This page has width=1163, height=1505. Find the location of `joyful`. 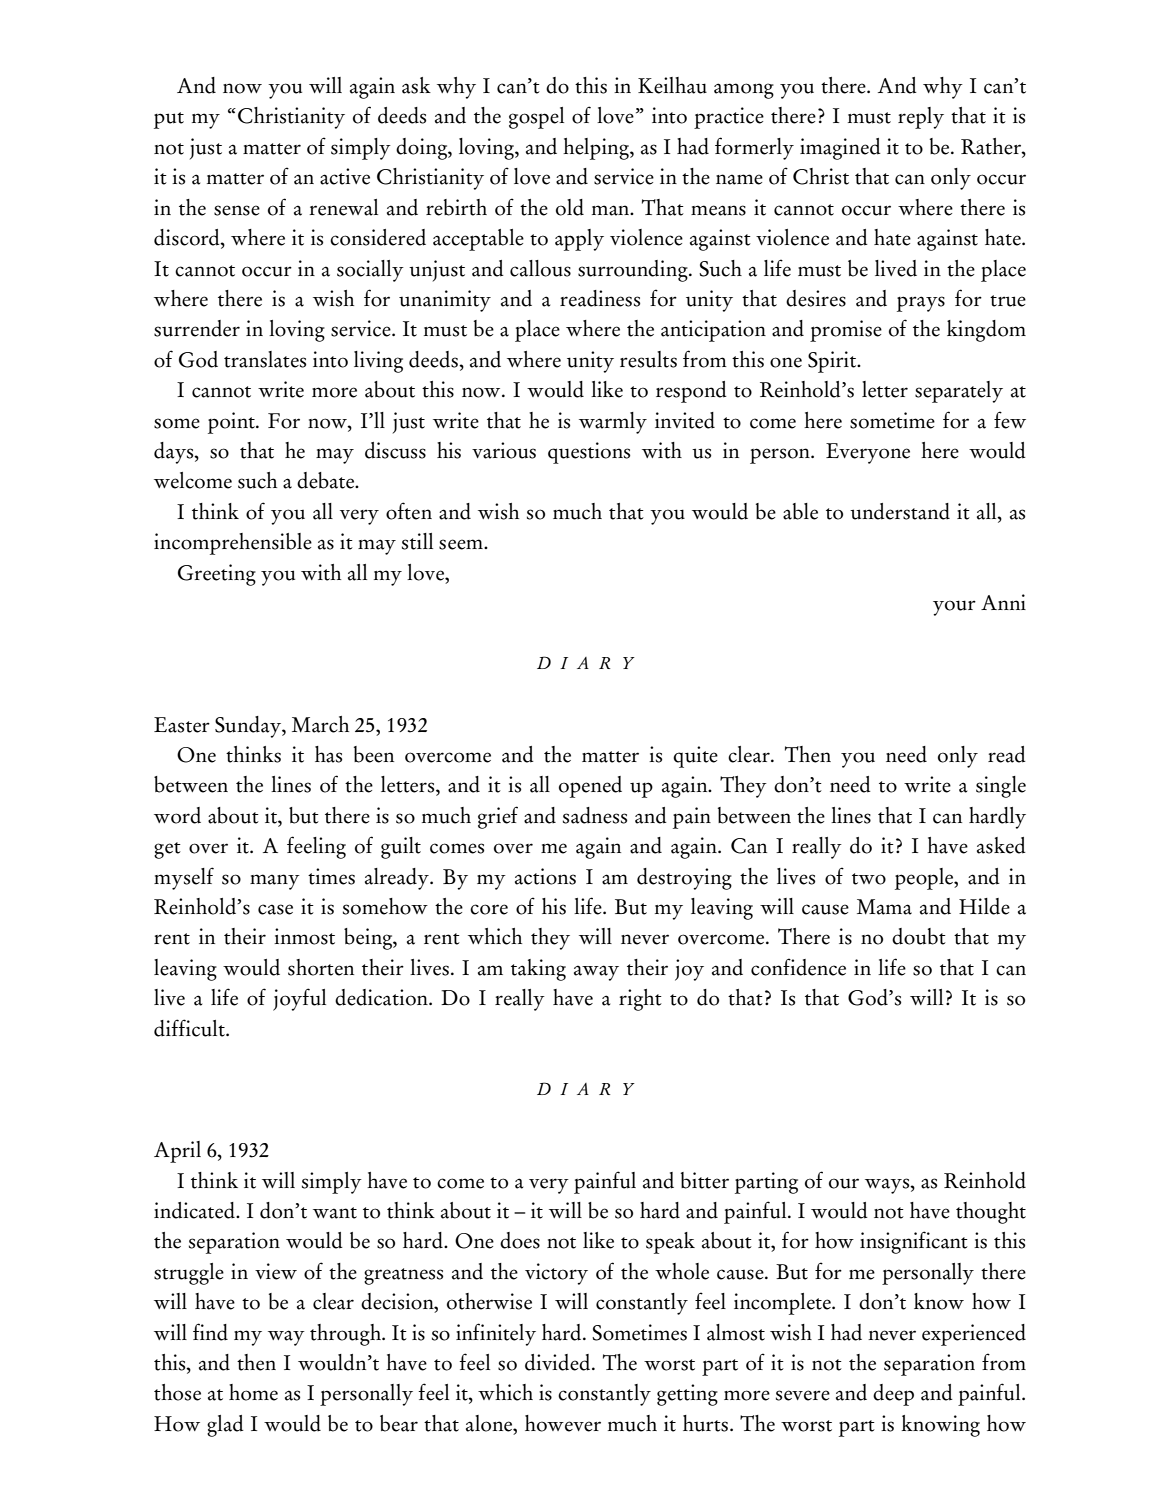

joyful is located at coordinates (299, 999).
